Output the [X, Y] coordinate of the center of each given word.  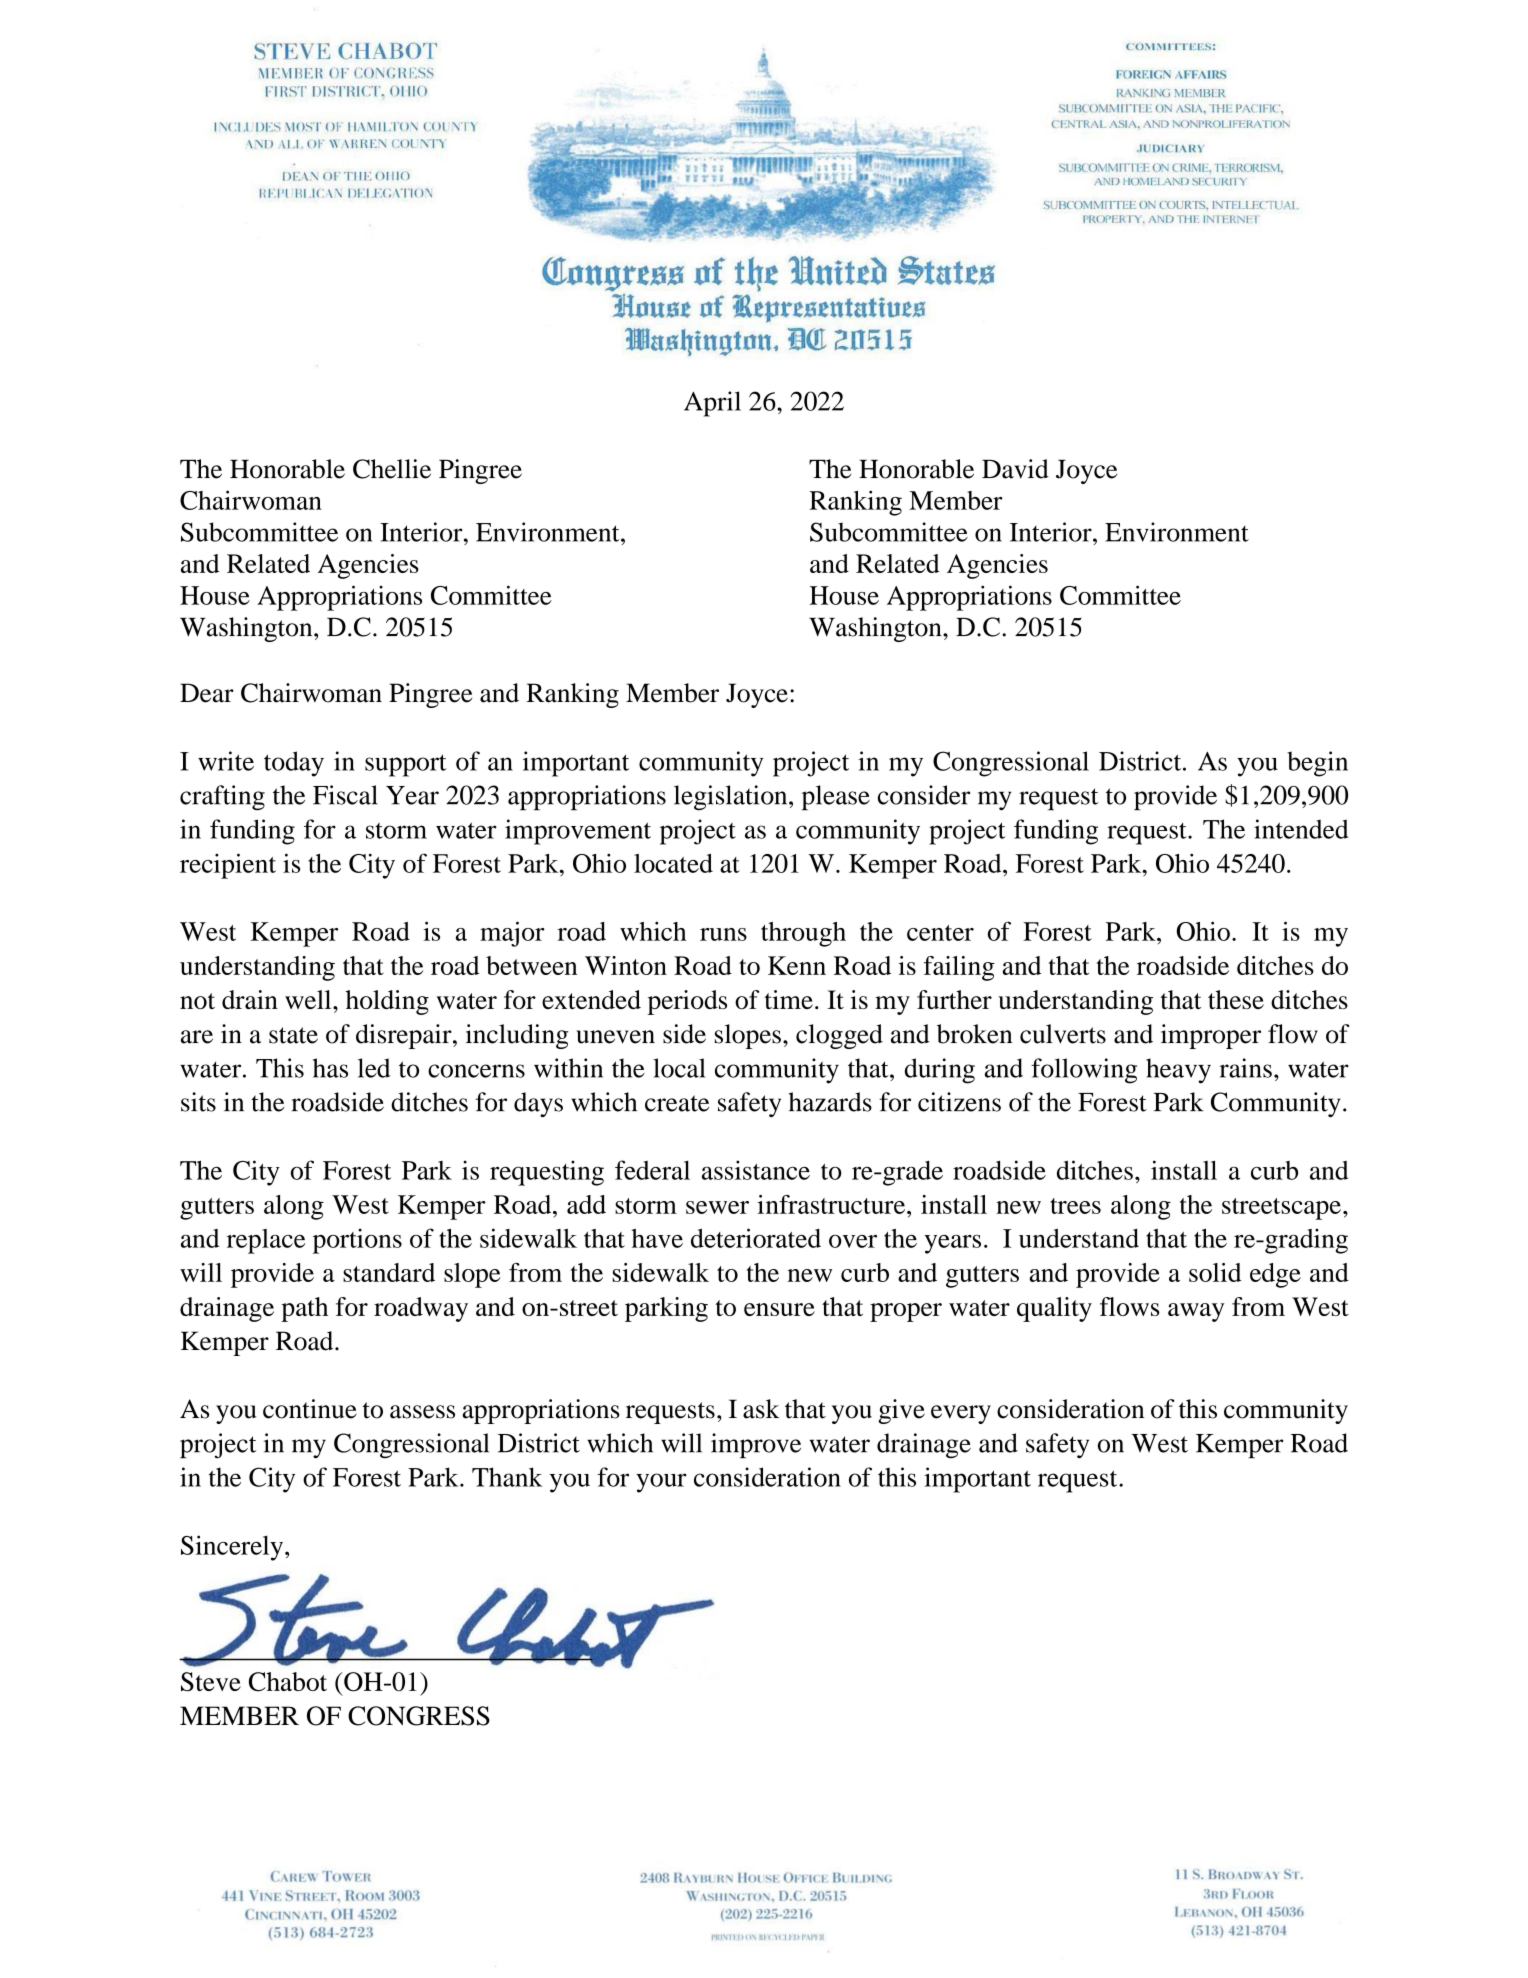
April [712, 404]
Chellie [392, 469]
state [293, 1035]
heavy [1178, 1071]
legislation [732, 798]
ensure [779, 1309]
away [1196, 1312]
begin [1317, 764]
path [304, 1309]
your [661, 1483]
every [961, 1414]
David [1015, 469]
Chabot [288, 1682]
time [788, 999]
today [294, 764]
